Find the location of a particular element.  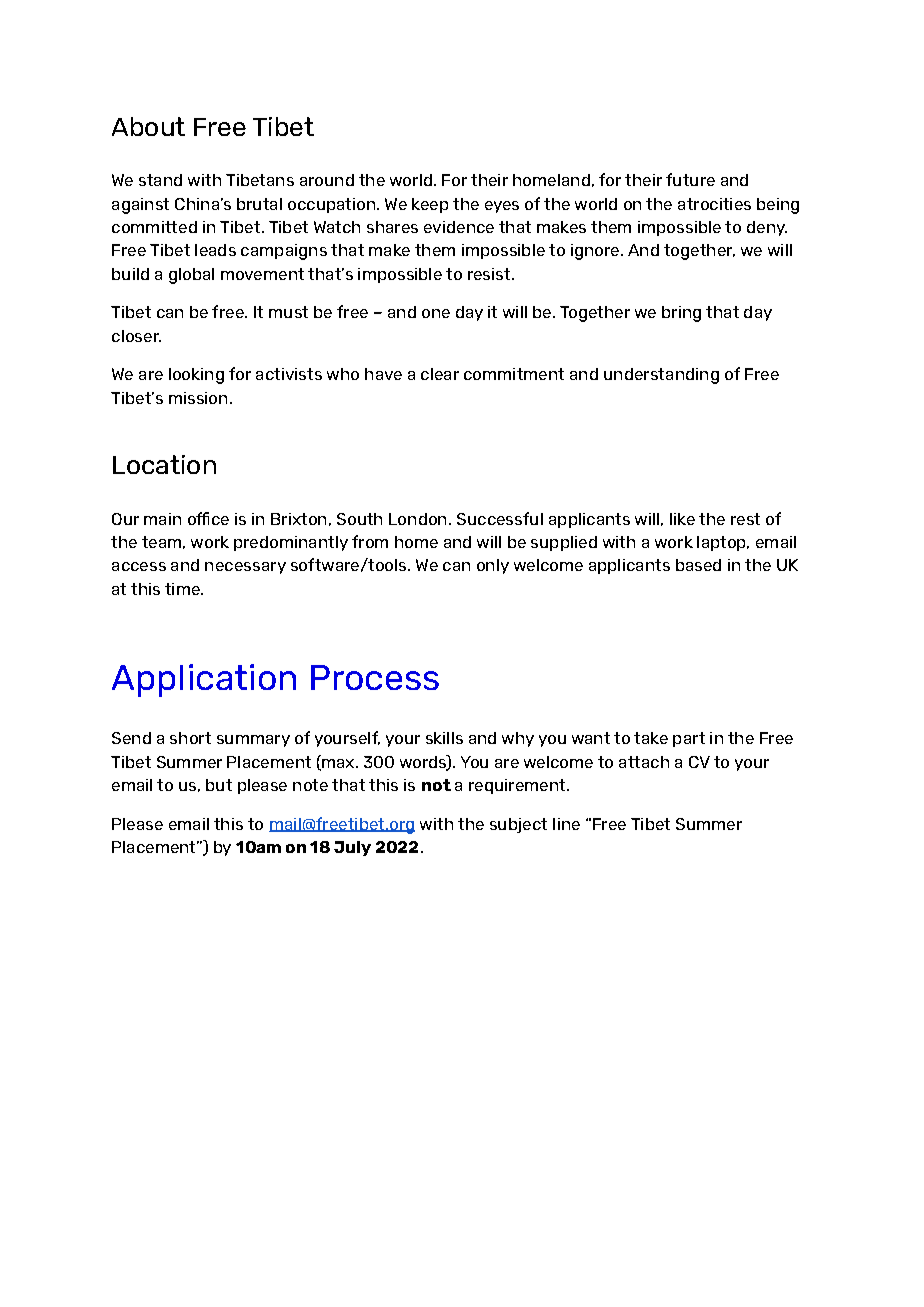

future is located at coordinates (690, 179).
